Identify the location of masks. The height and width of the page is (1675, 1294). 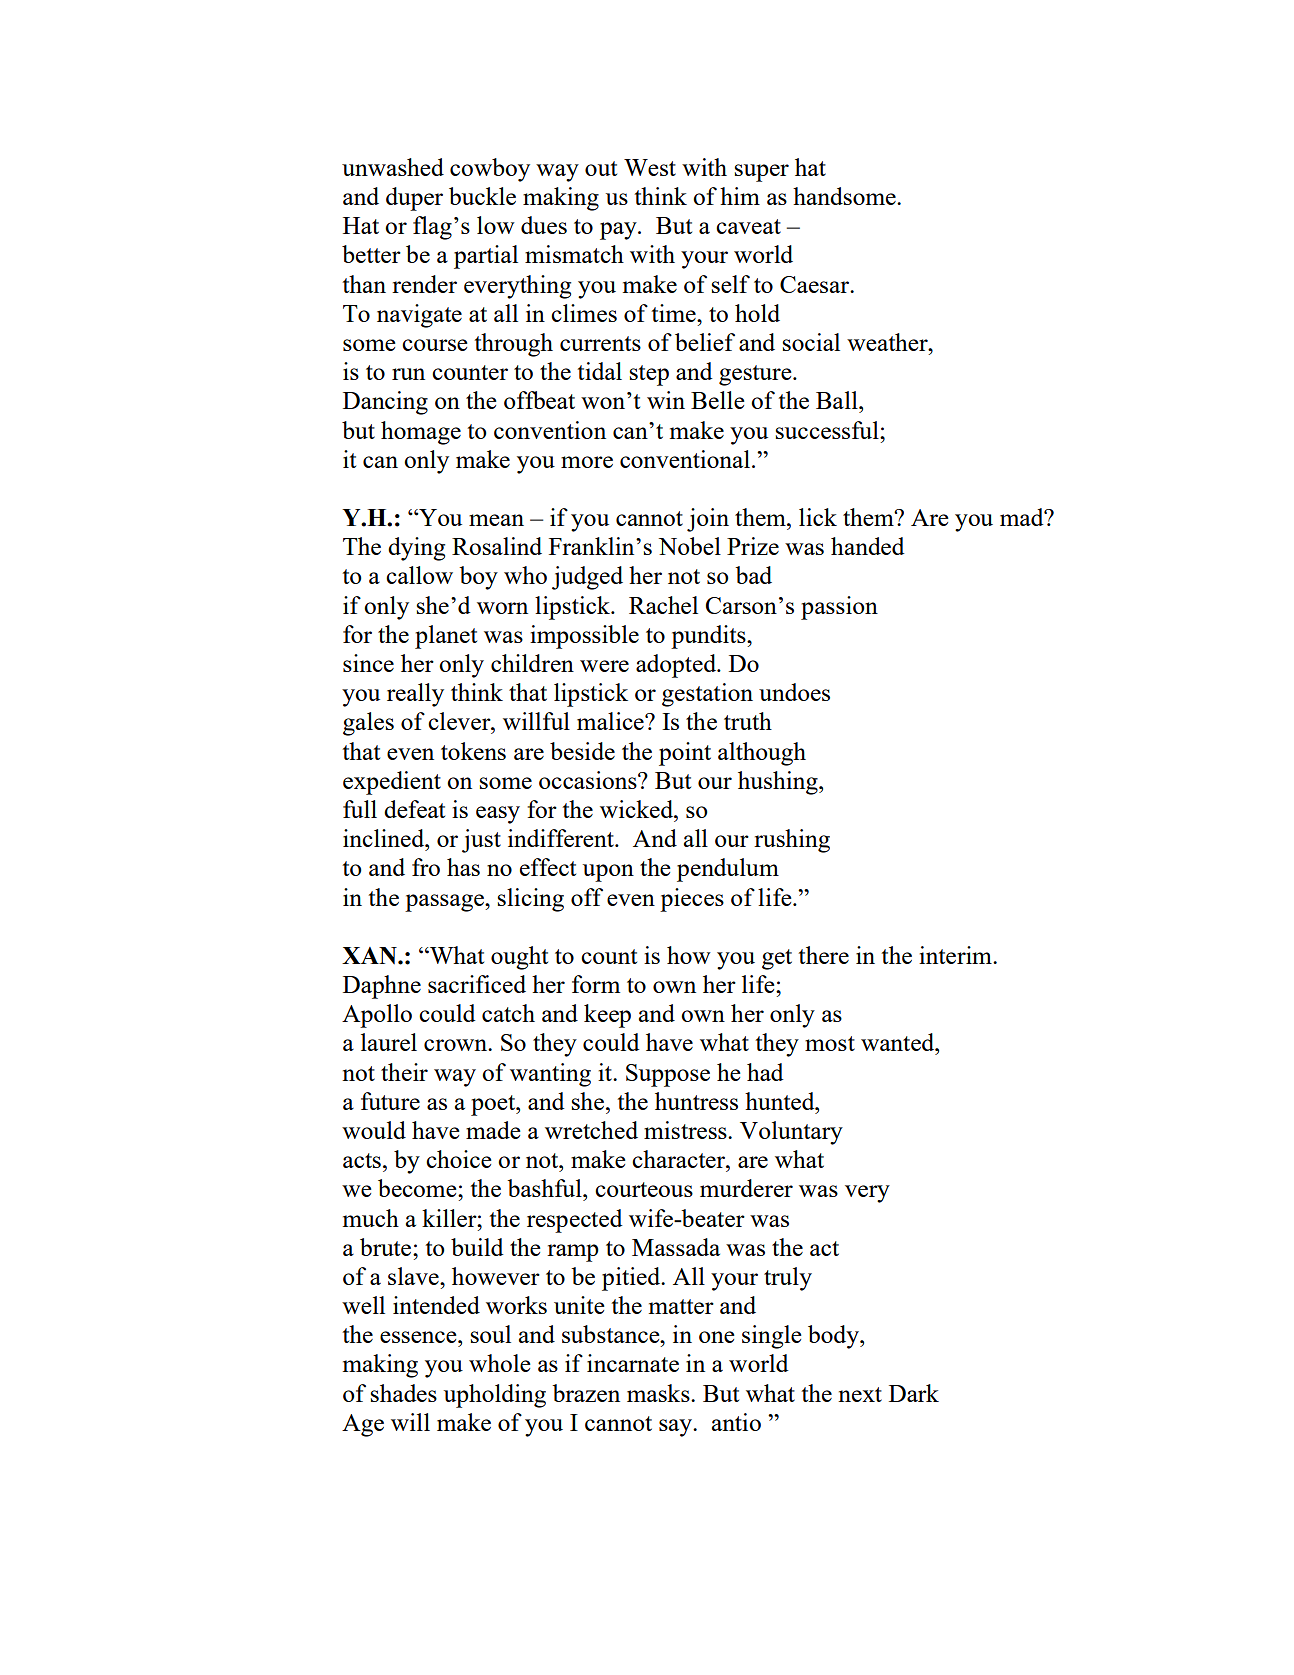
(659, 1393).
